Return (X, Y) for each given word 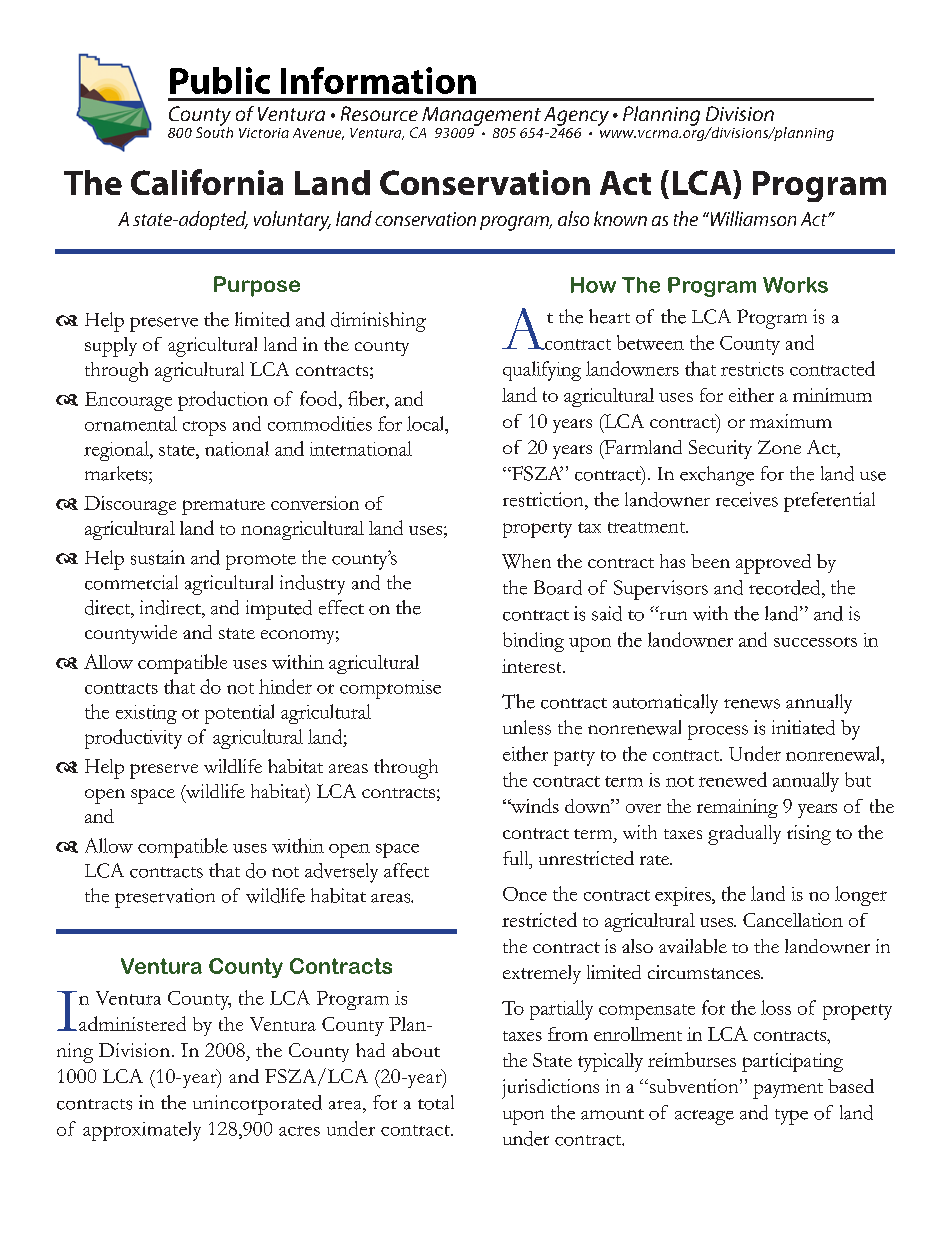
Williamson (752, 218)
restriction (544, 499)
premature (223, 507)
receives (747, 499)
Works (795, 285)
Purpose (257, 286)
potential (239, 714)
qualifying (542, 371)
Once (525, 894)
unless (527, 727)
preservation (165, 898)
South (214, 131)
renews (752, 704)
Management (481, 116)
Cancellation (793, 920)
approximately (142, 1131)
